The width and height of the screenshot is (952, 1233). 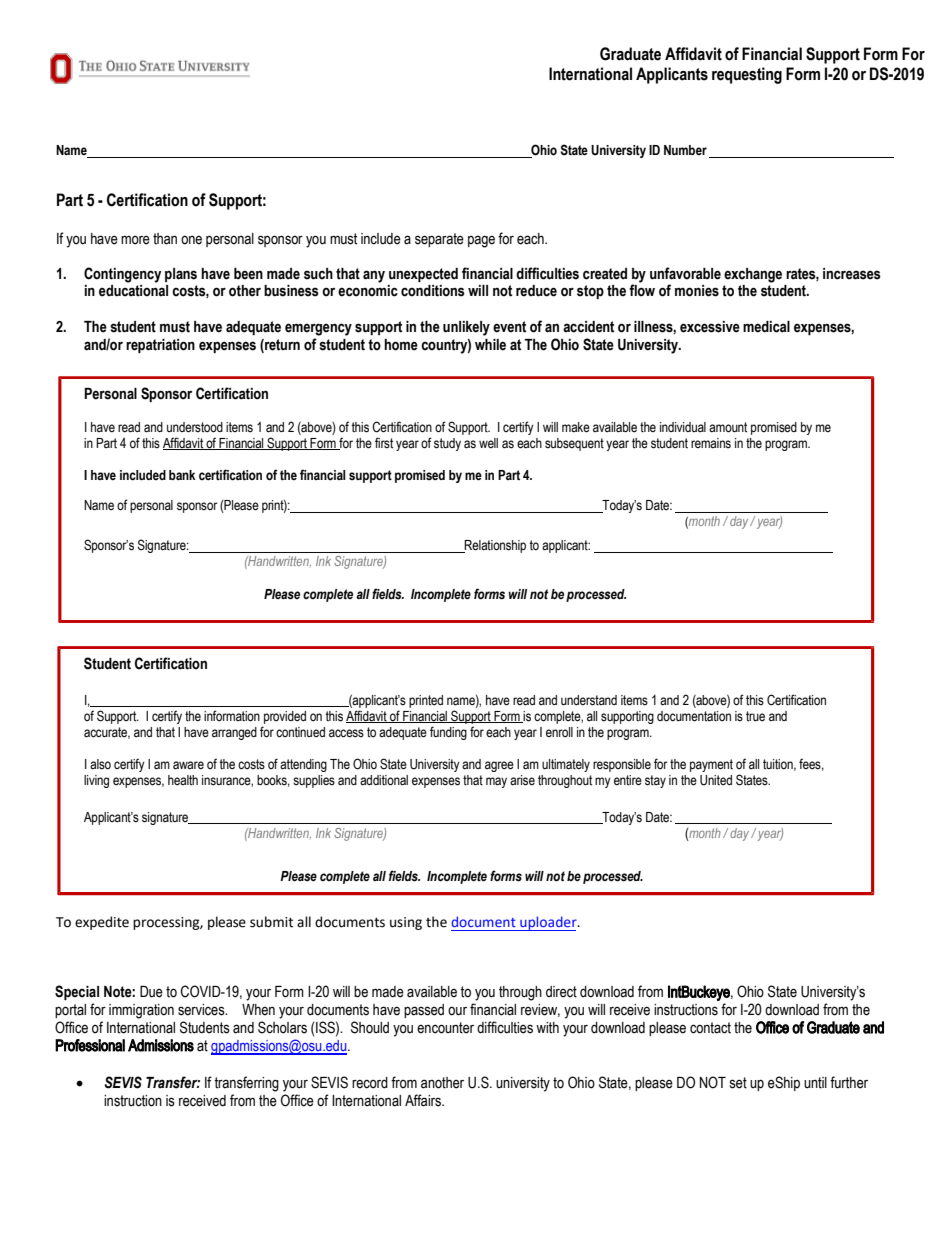 What do you see at coordinates (766, 327) in the screenshot?
I see `medical` at bounding box center [766, 327].
